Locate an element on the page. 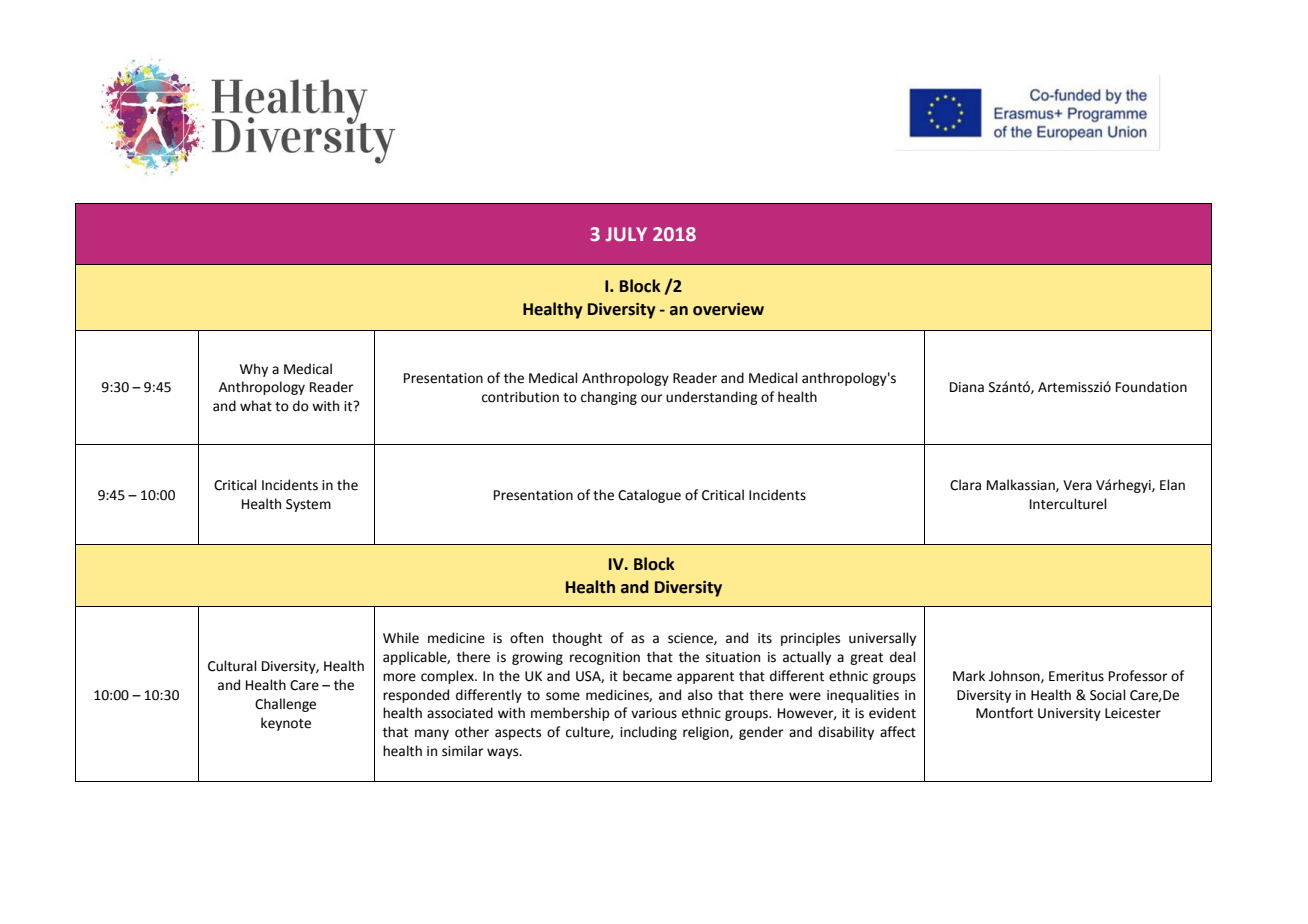  JULY is located at coordinates (626, 234).
